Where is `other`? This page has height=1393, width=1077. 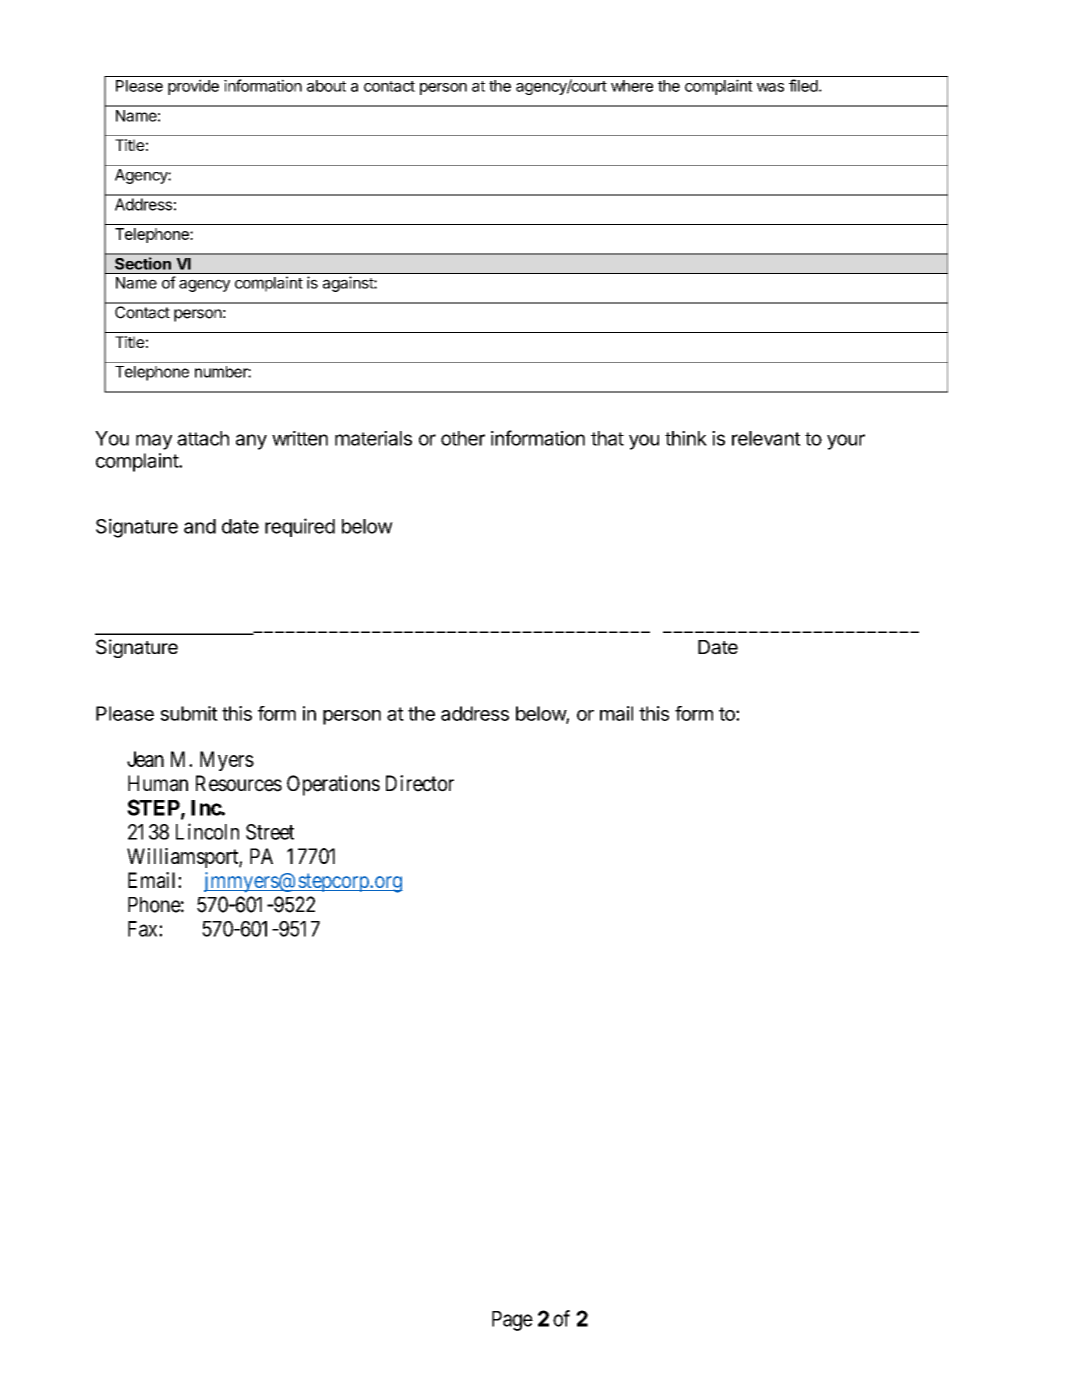
other is located at coordinates (463, 438).
